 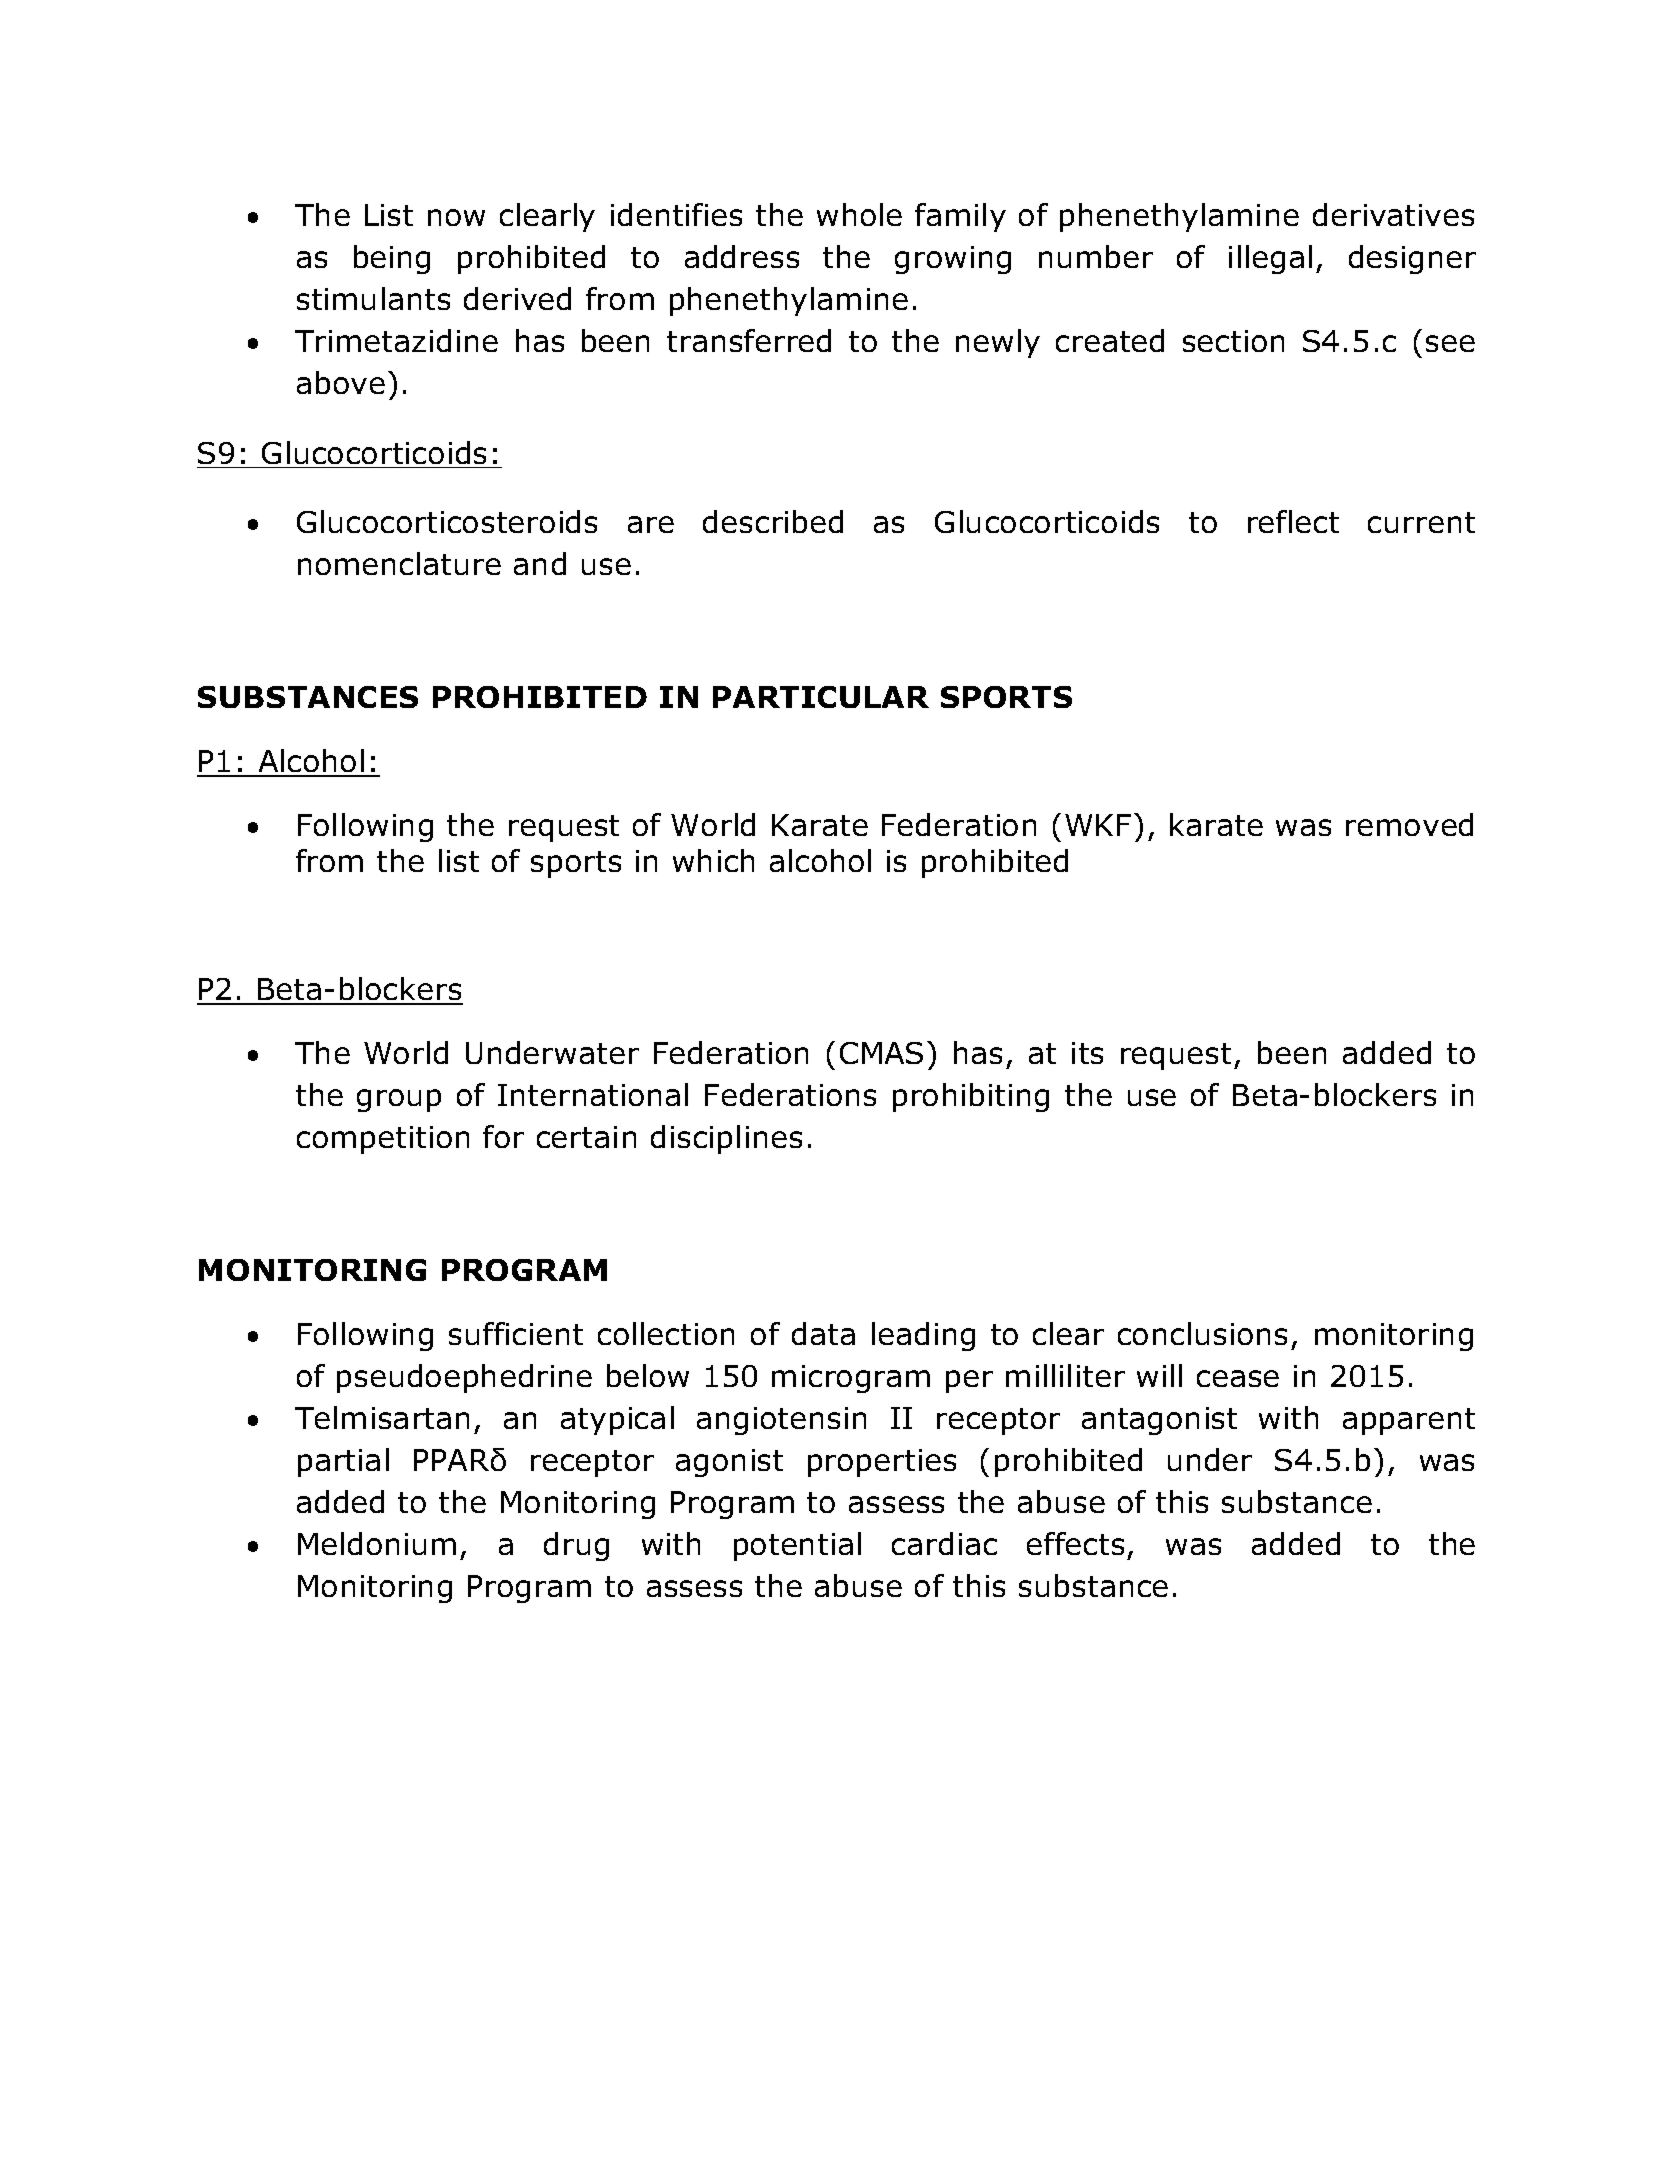 I want to click on illegal, so click(x=1270, y=259).
